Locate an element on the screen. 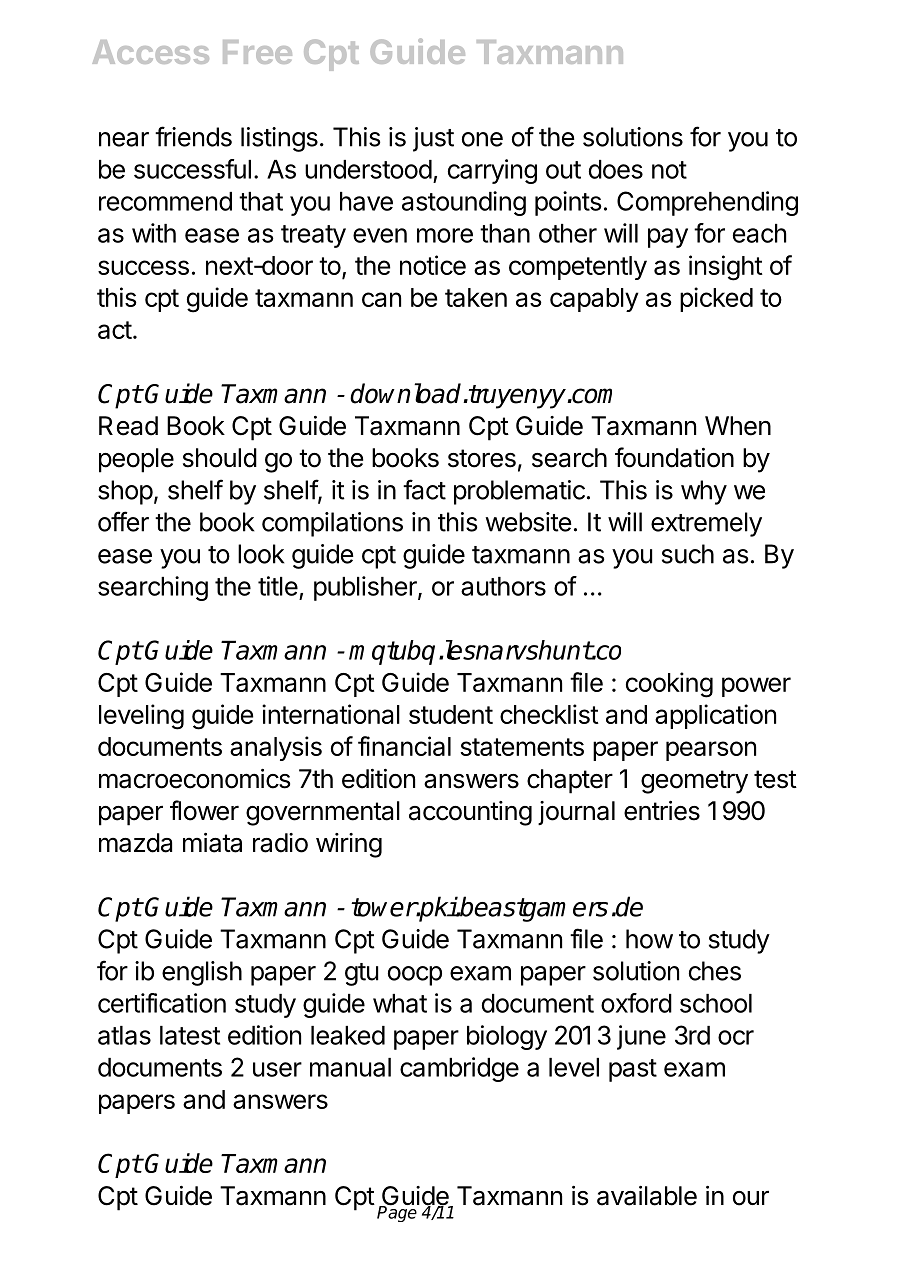  entries is located at coordinates (662, 811).
